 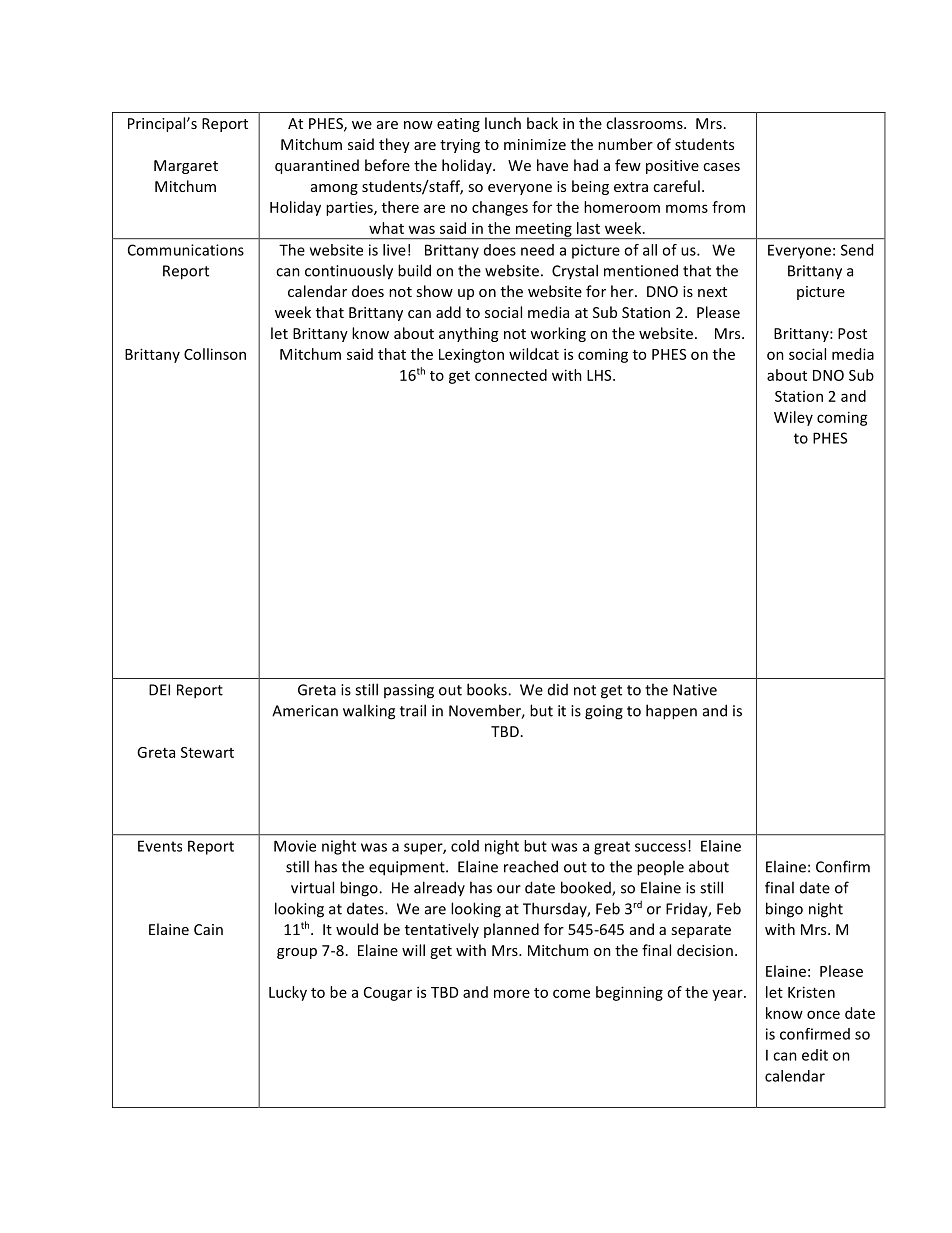 I want to click on once, so click(x=823, y=1014).
